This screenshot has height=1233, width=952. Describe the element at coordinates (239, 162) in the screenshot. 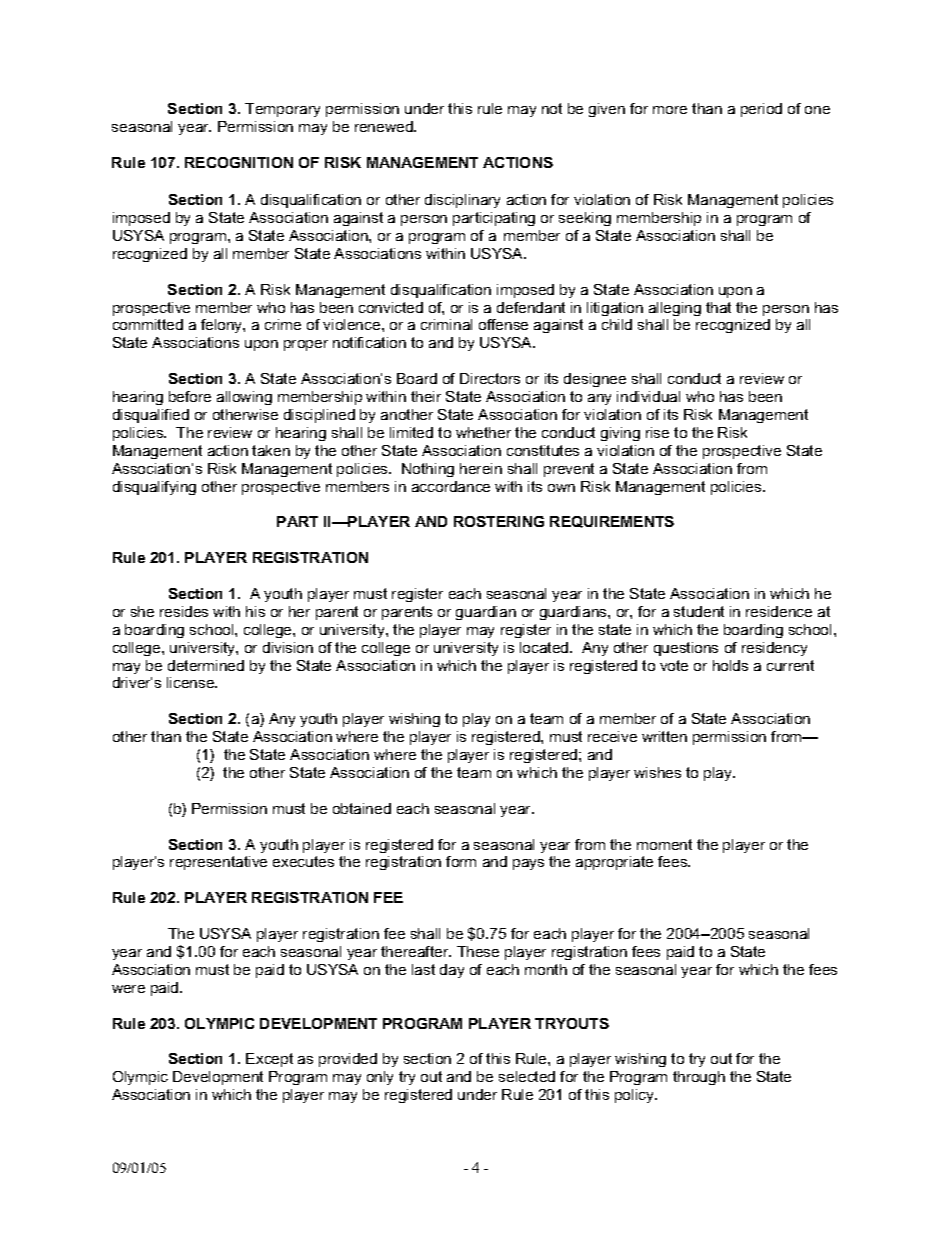

I see `RECOGNITION` at that location.
